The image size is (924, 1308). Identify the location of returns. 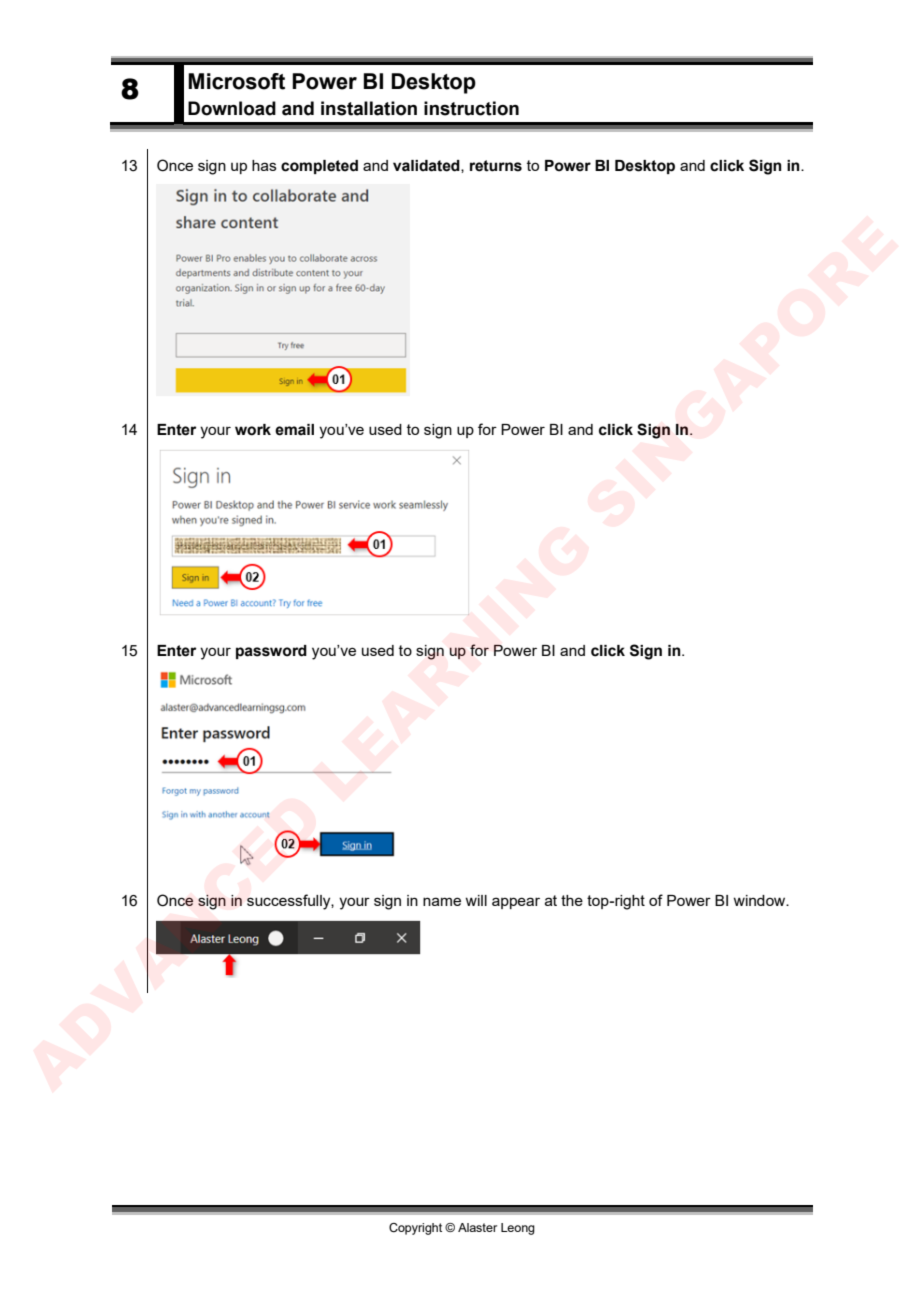
(496, 166).
